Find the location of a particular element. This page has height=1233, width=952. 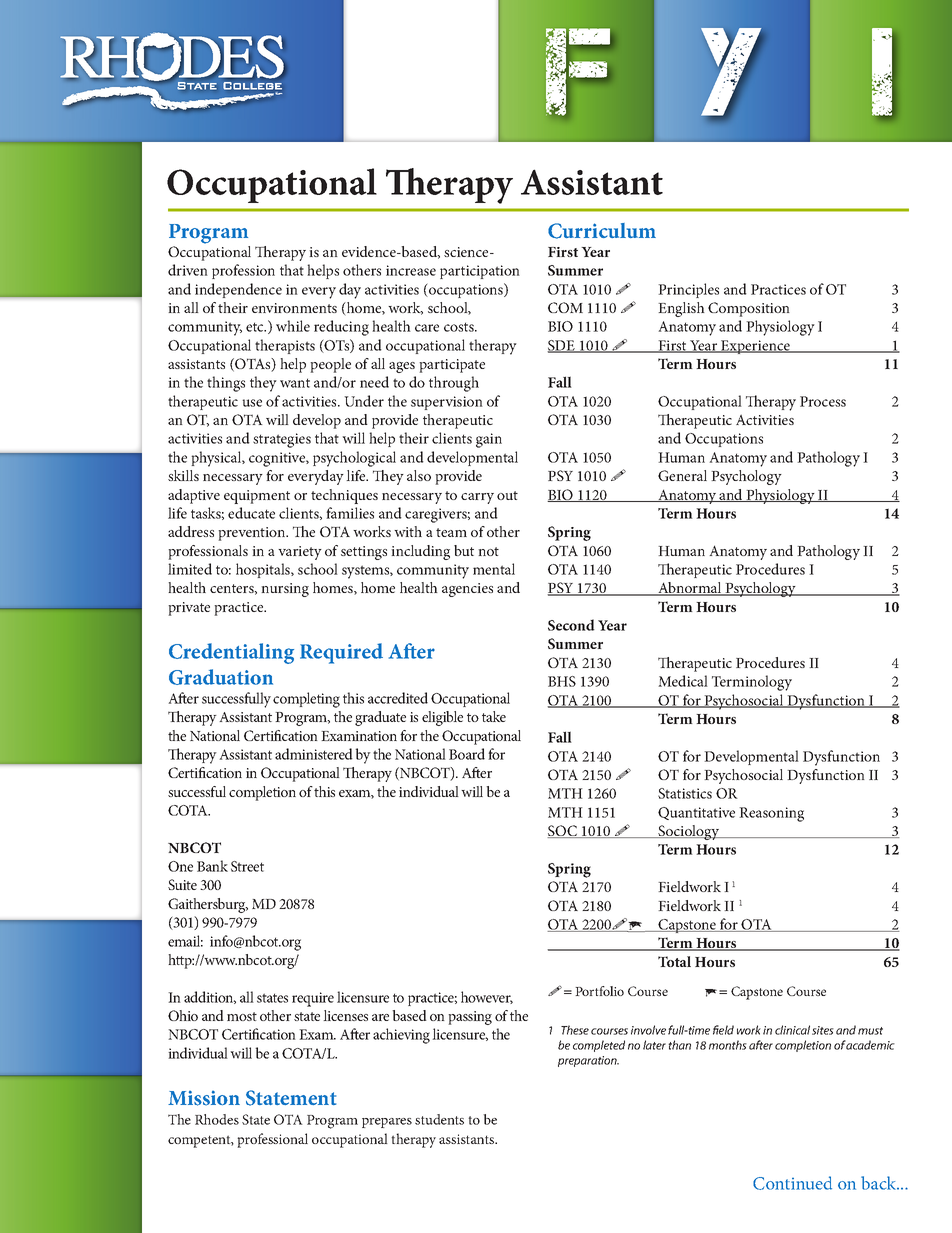

Street is located at coordinates (247, 866).
